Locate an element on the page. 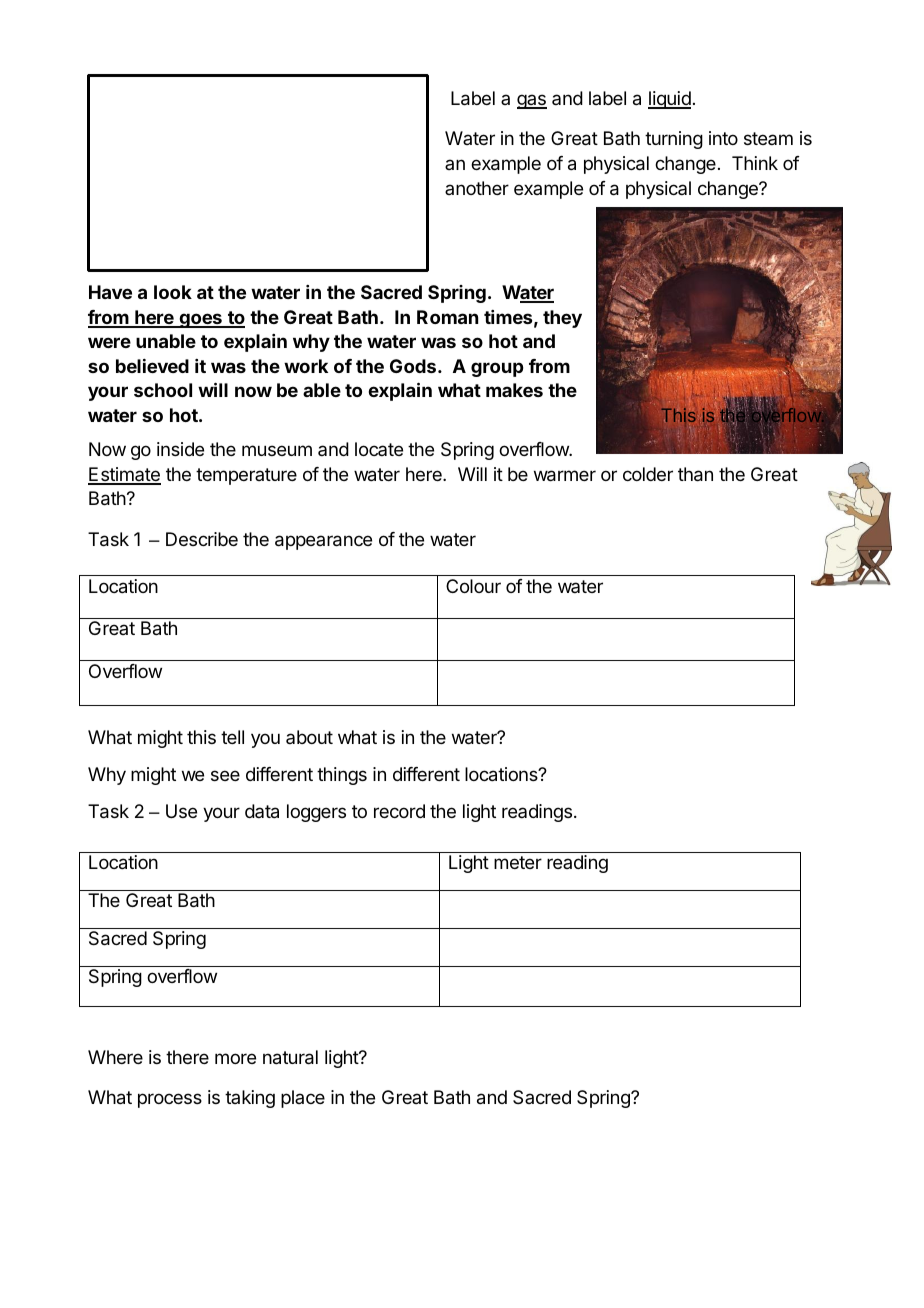  another is located at coordinates (477, 188).
